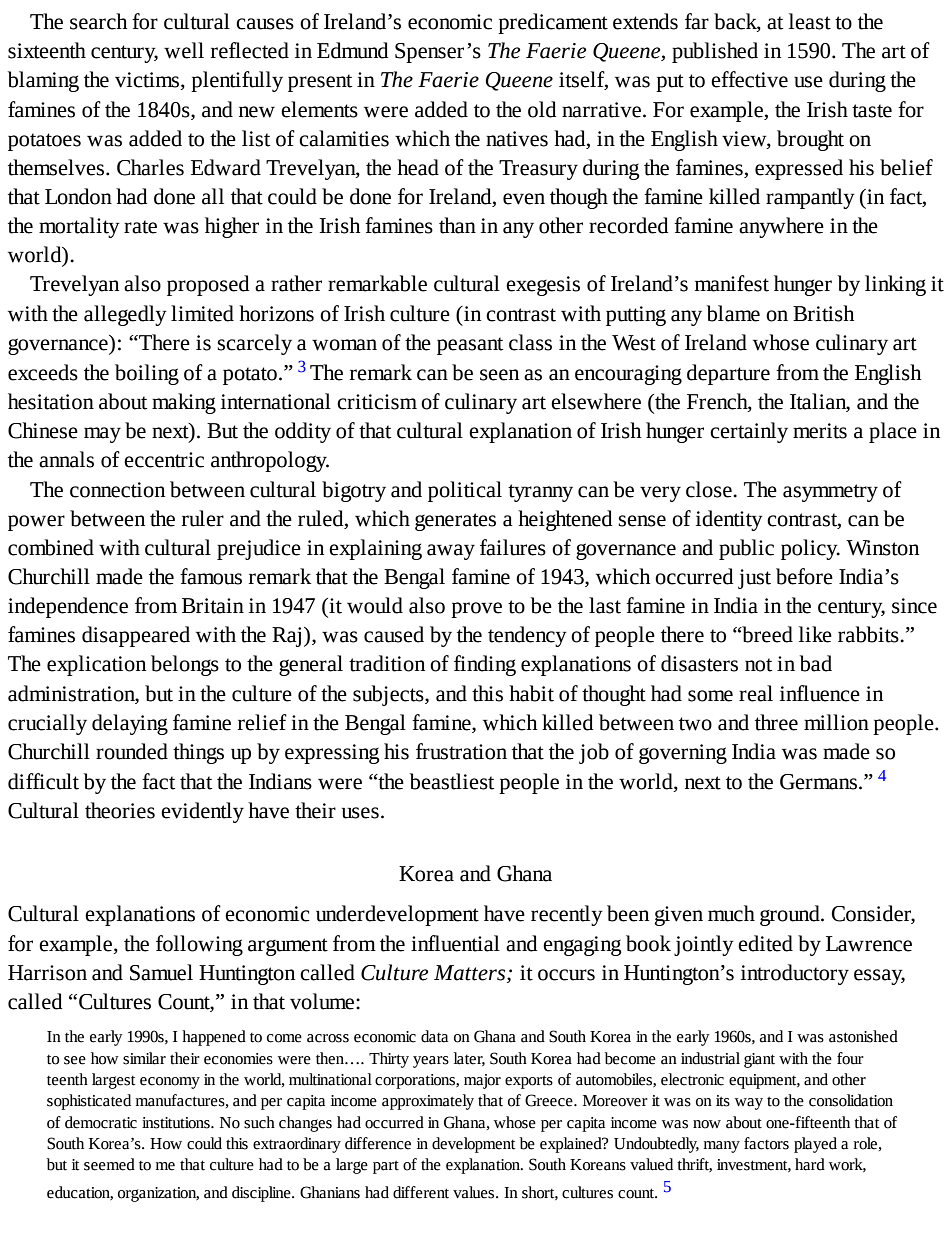 The image size is (952, 1233). Describe the element at coordinates (148, 81) in the screenshot. I see `victims` at that location.
